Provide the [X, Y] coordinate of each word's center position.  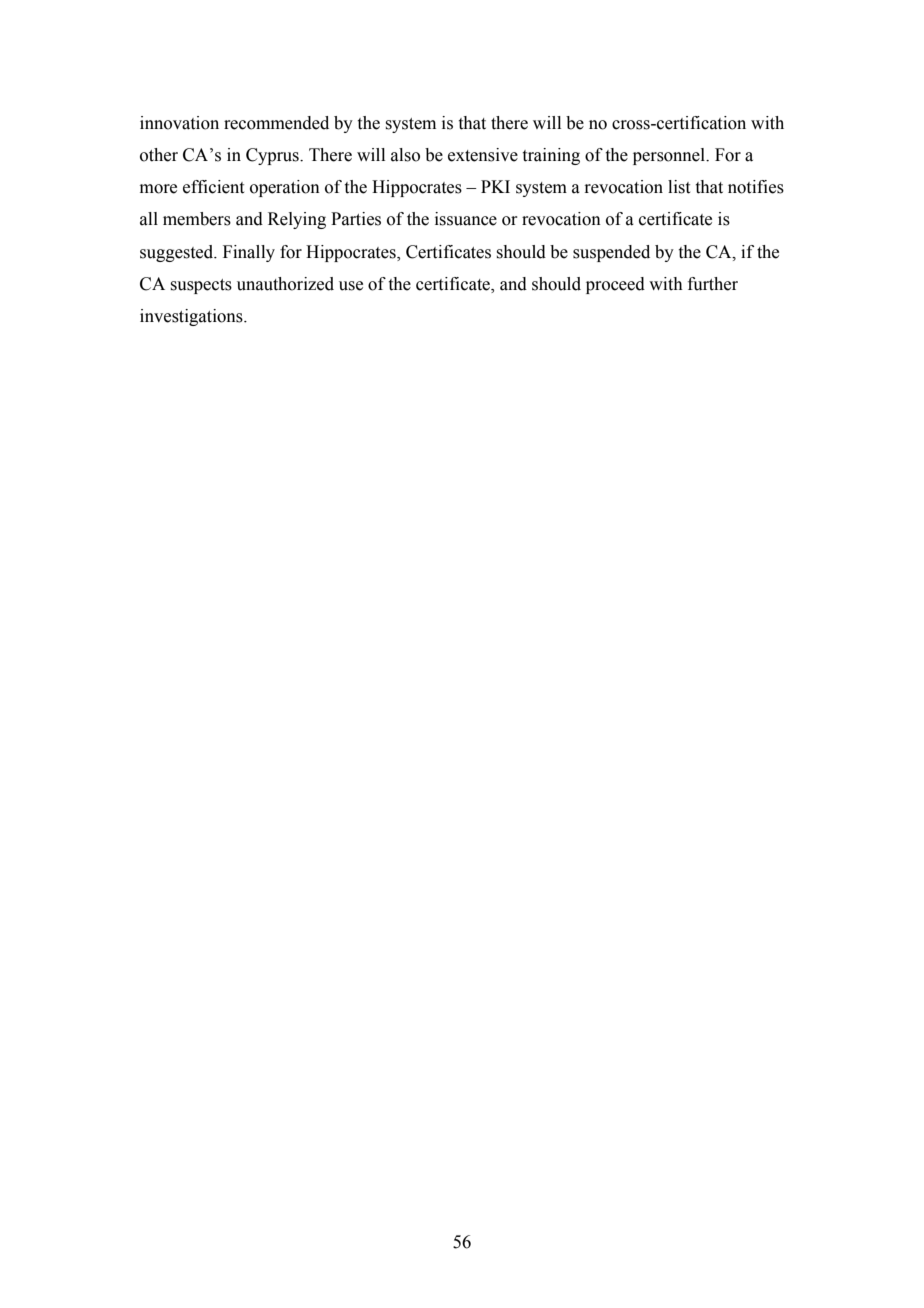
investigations [192, 317]
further [713, 284]
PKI [495, 186]
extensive [483, 155]
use [351, 286]
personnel [670, 156]
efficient [213, 187]
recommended [276, 123]
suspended [611, 253]
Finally [249, 253]
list [679, 187]
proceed [615, 285]
